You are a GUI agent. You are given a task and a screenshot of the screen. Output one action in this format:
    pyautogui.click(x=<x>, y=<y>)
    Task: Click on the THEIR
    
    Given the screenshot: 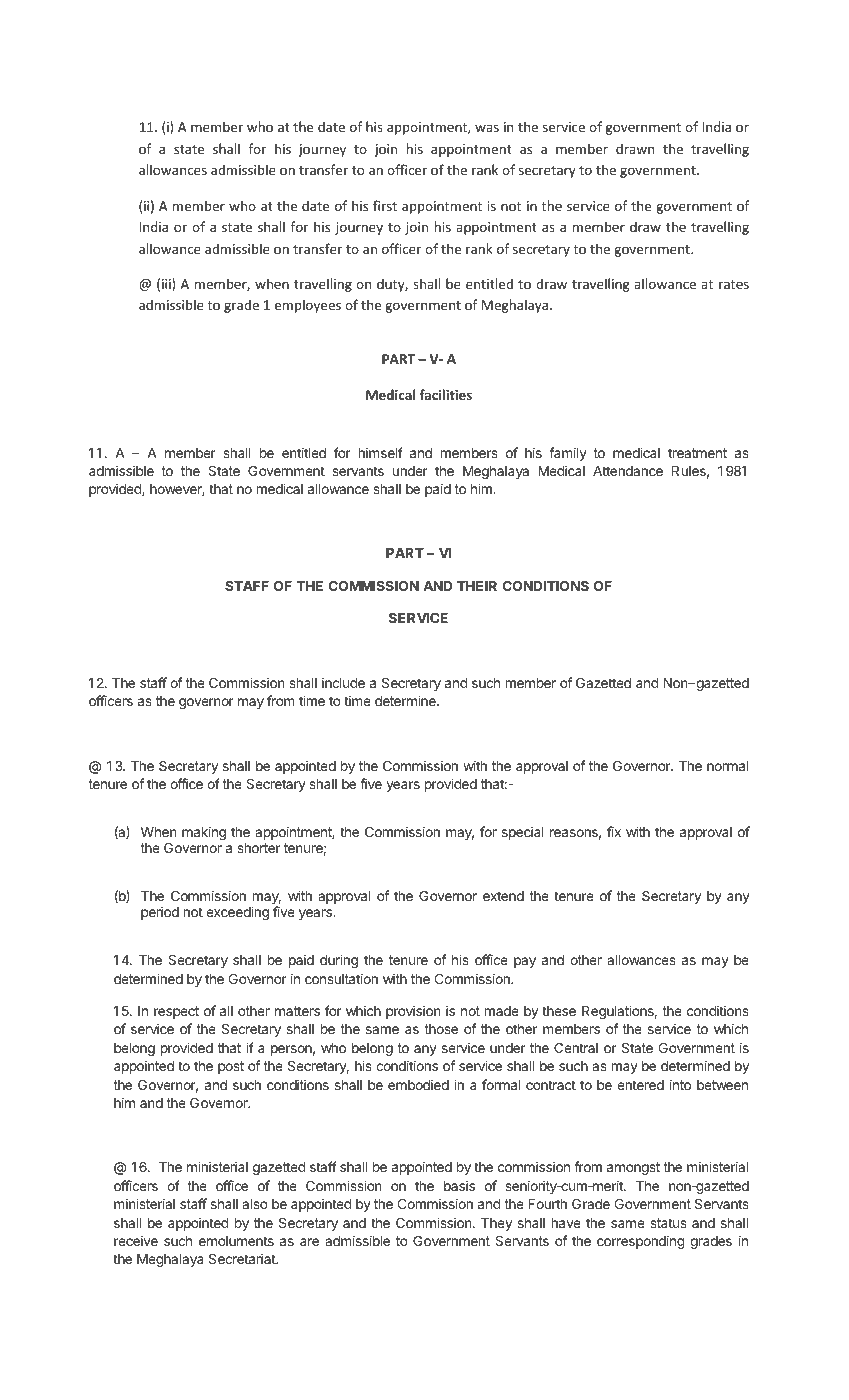 What is the action you would take?
    pyautogui.click(x=477, y=586)
